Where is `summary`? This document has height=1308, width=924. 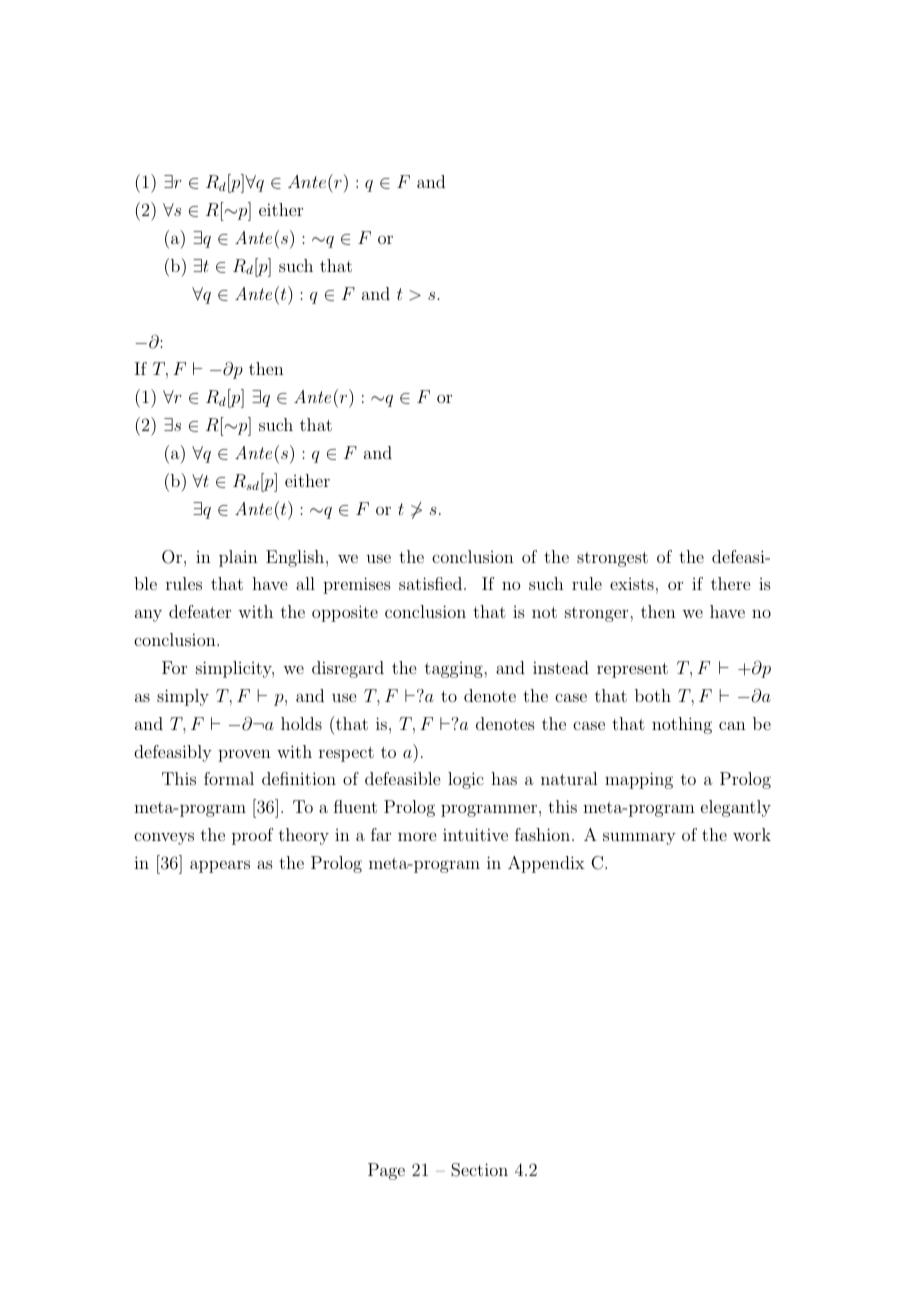
summary is located at coordinates (639, 838).
